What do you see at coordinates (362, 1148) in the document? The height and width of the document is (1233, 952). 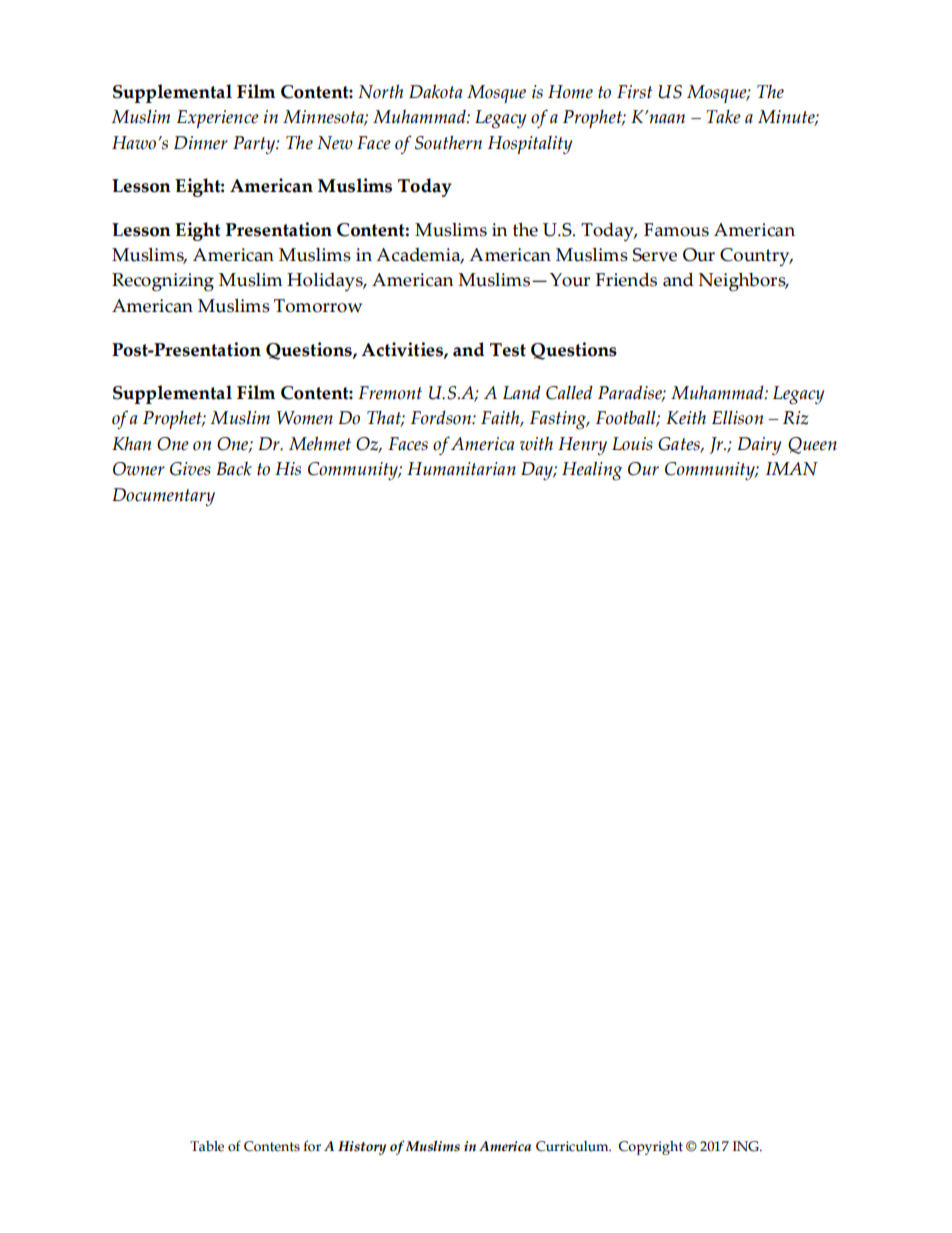 I see `History` at bounding box center [362, 1148].
